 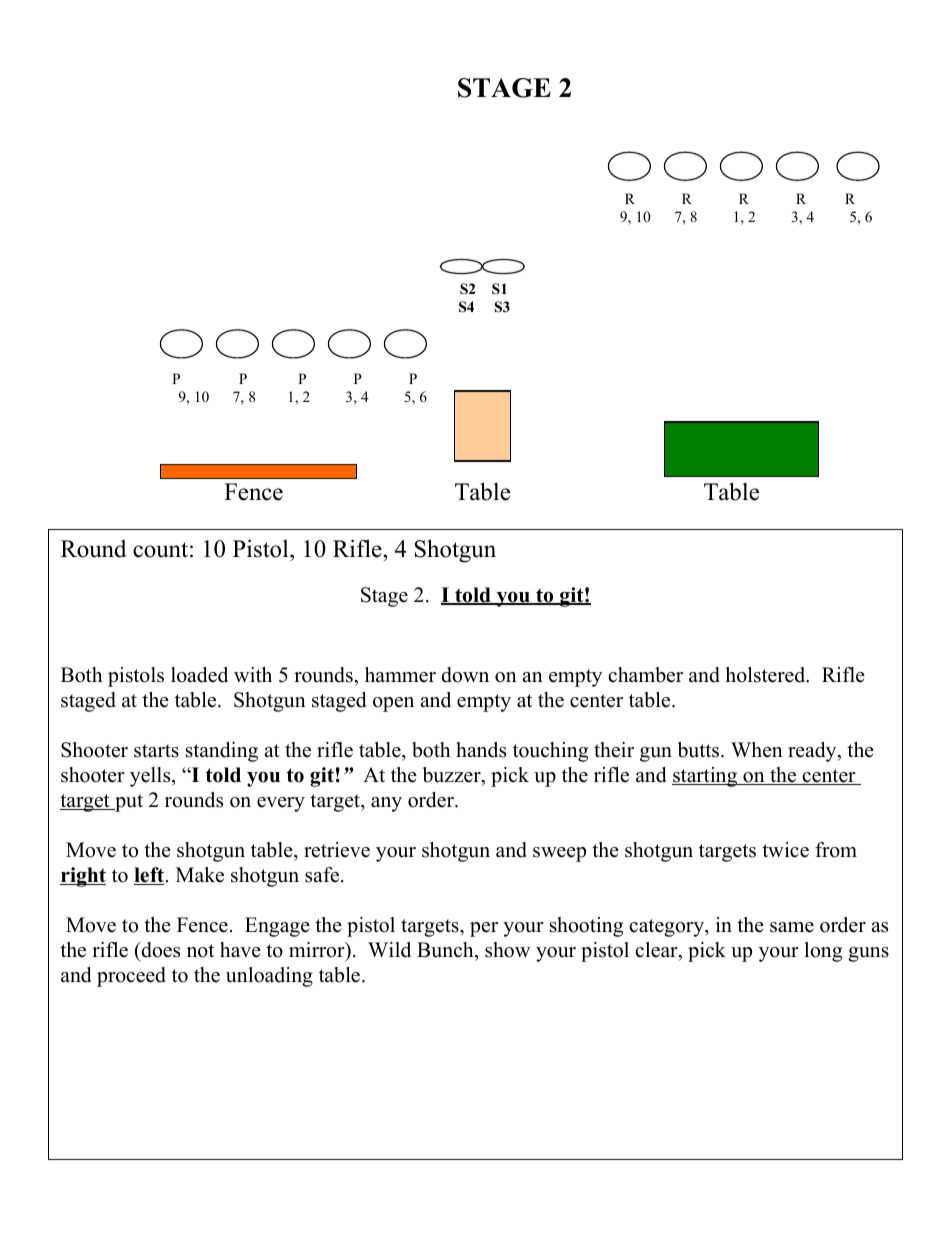 I want to click on proceed, so click(x=131, y=977).
